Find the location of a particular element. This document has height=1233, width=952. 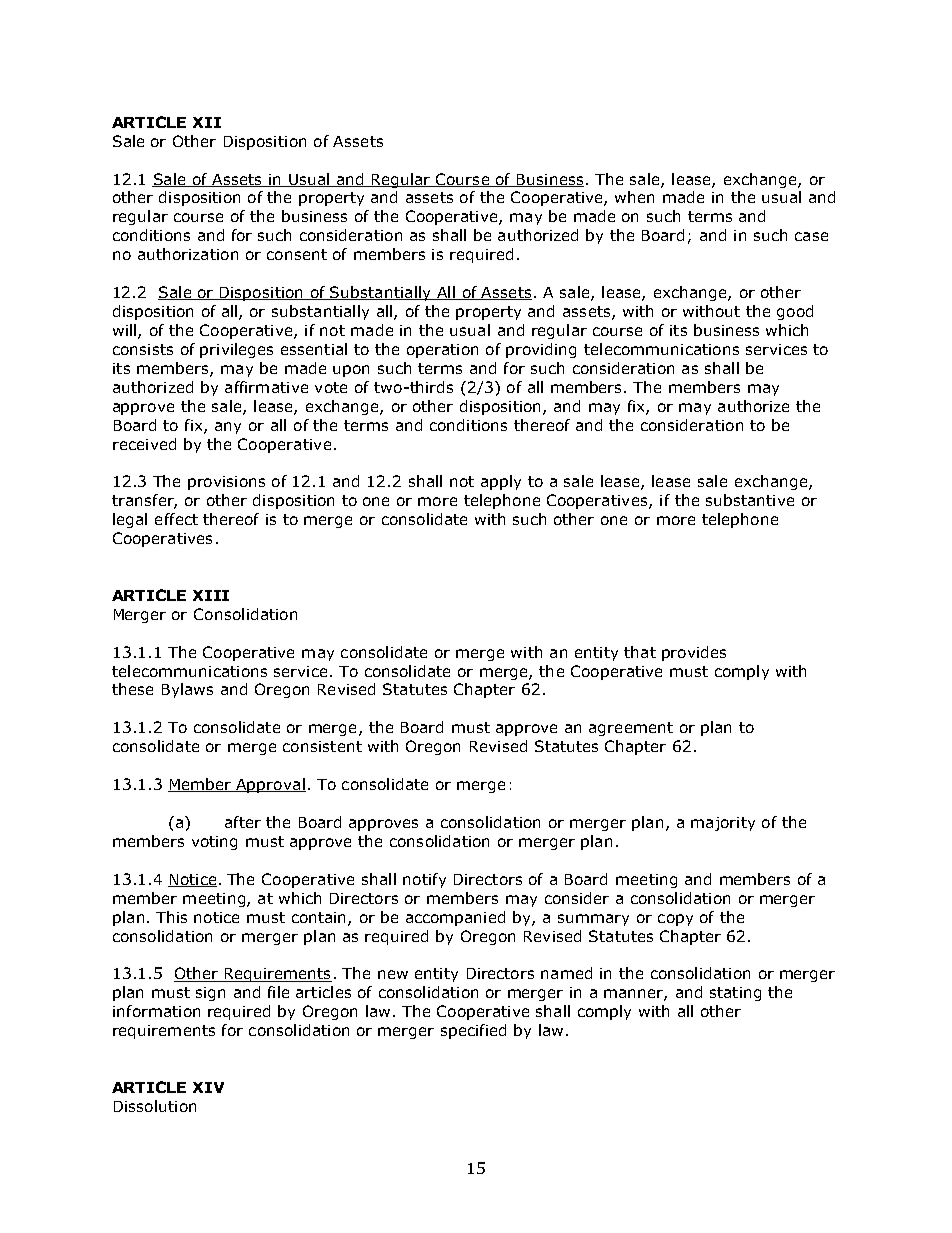

agreement is located at coordinates (631, 729).
